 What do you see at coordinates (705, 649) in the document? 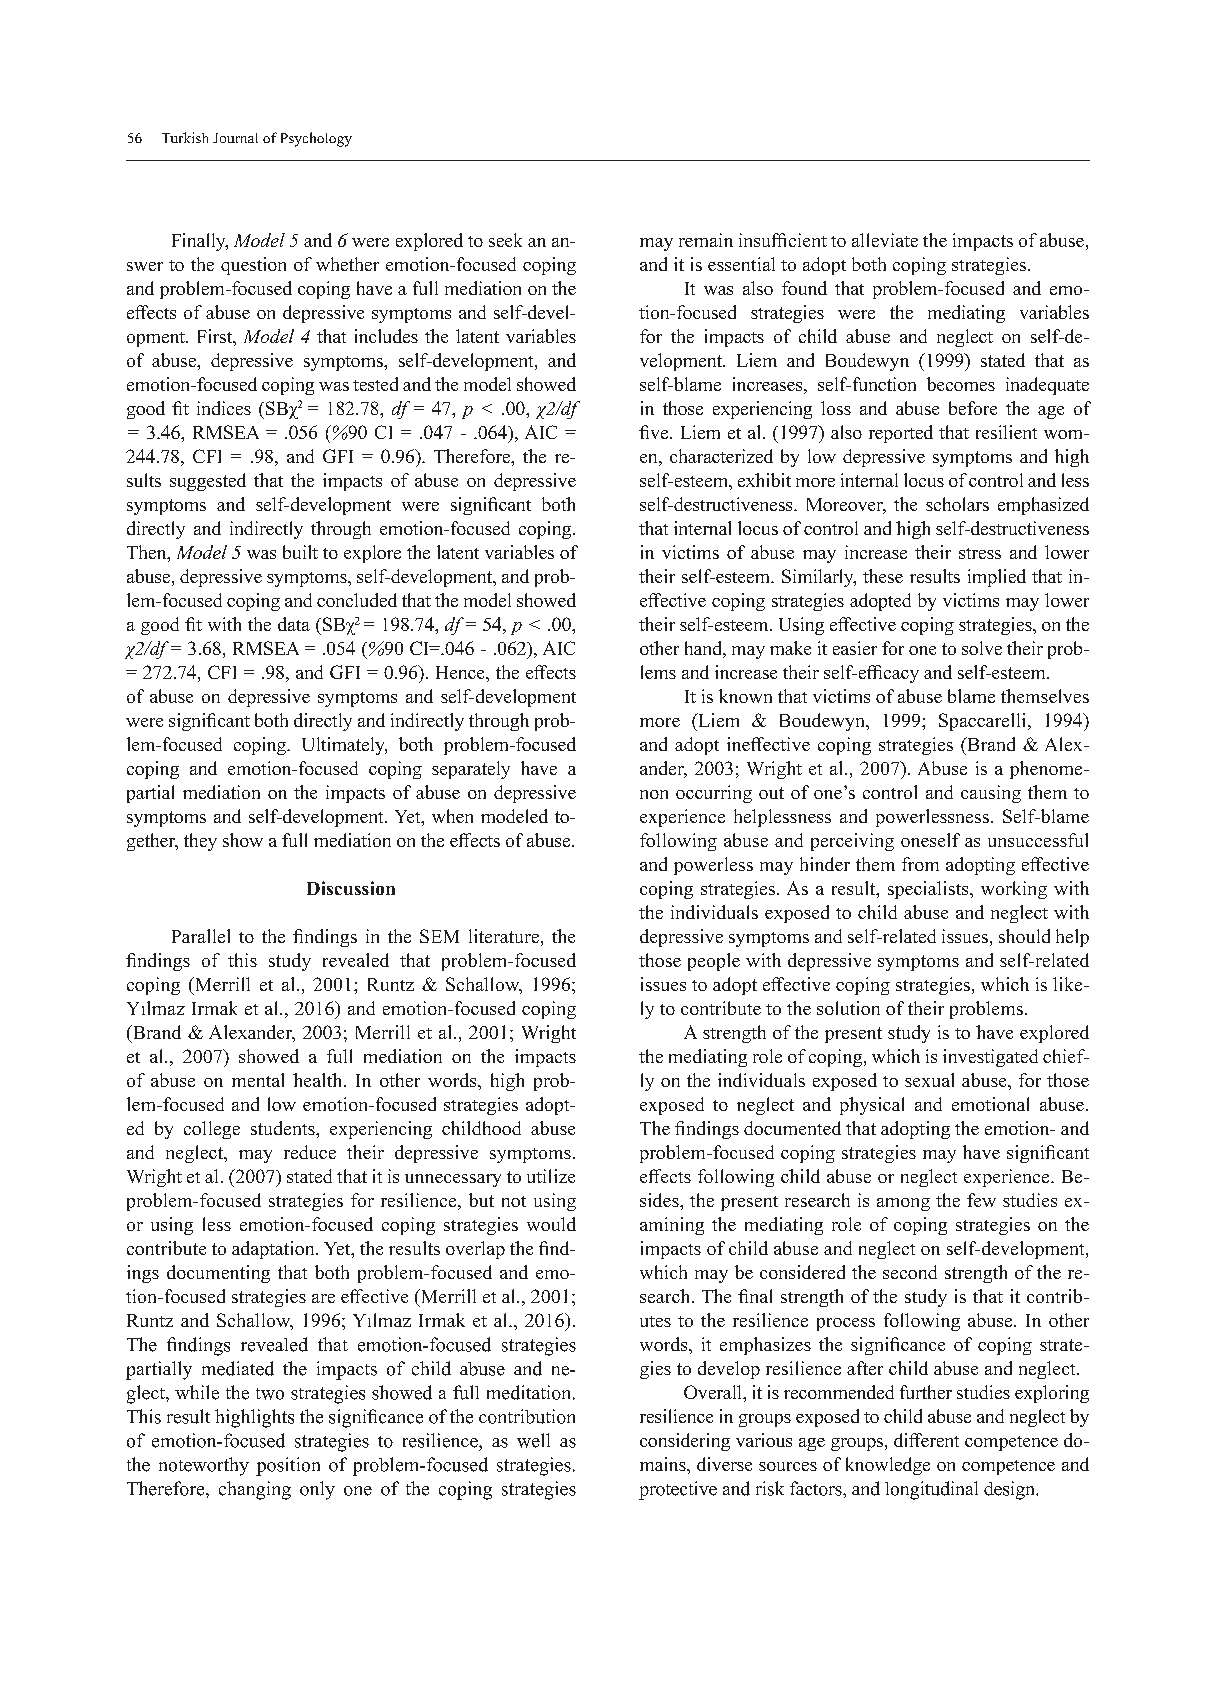
I see `hand` at bounding box center [705, 649].
